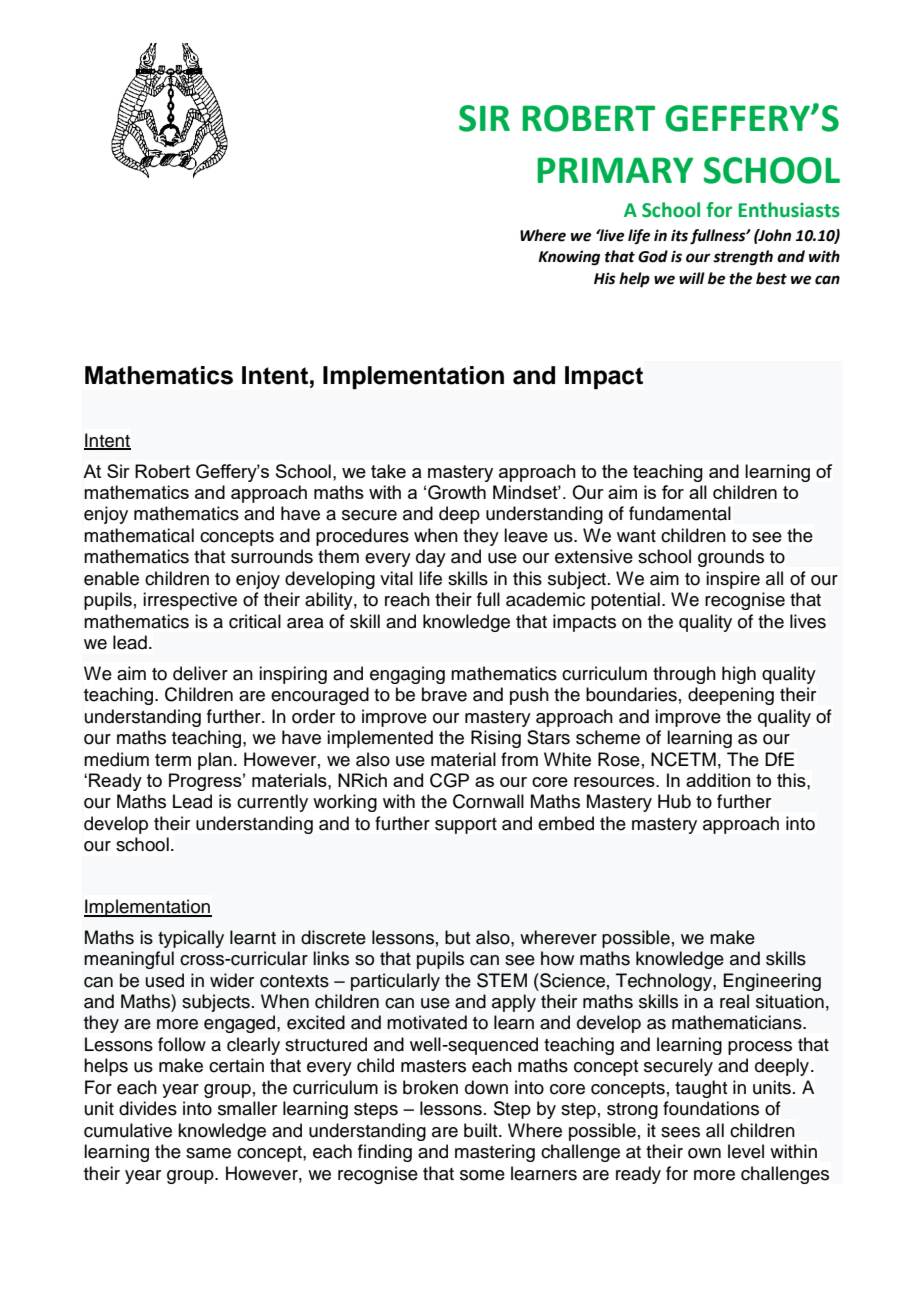  I want to click on addition, so click(718, 780).
